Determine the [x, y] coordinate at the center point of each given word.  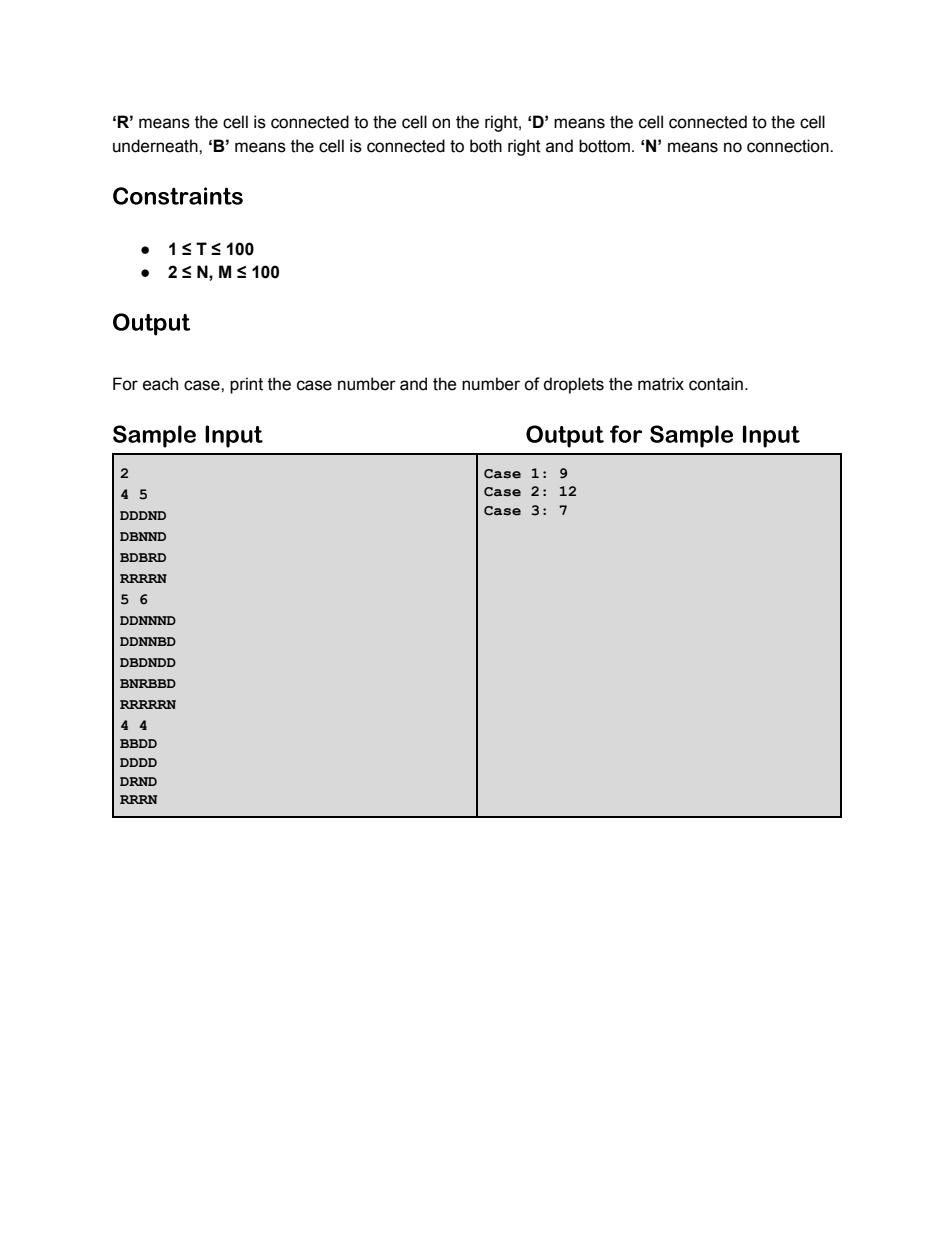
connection [789, 146]
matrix [661, 384]
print [246, 385]
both [486, 146]
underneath [156, 146]
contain [716, 384]
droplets [573, 385]
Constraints [178, 196]
